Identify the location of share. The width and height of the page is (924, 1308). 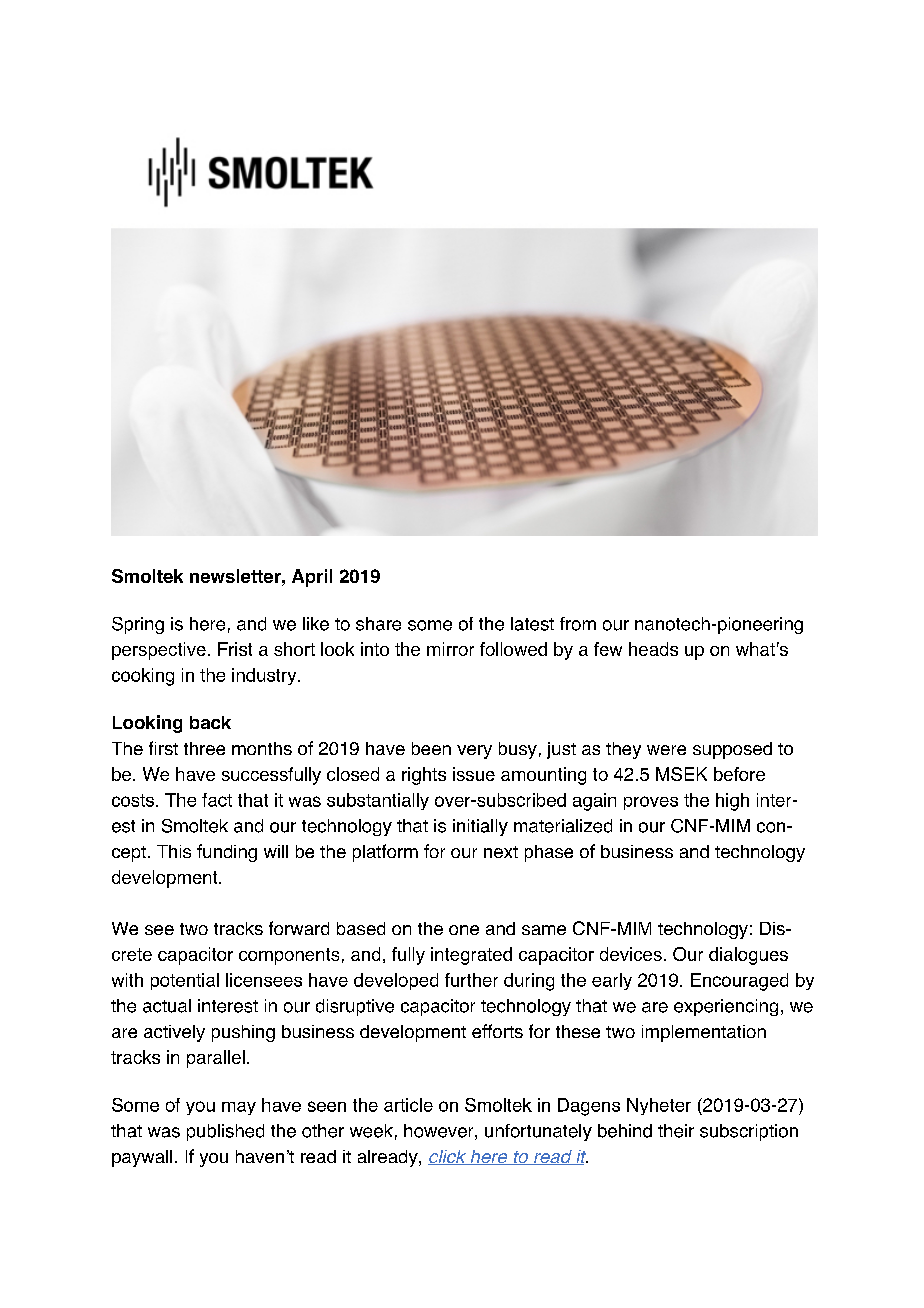
(378, 624).
